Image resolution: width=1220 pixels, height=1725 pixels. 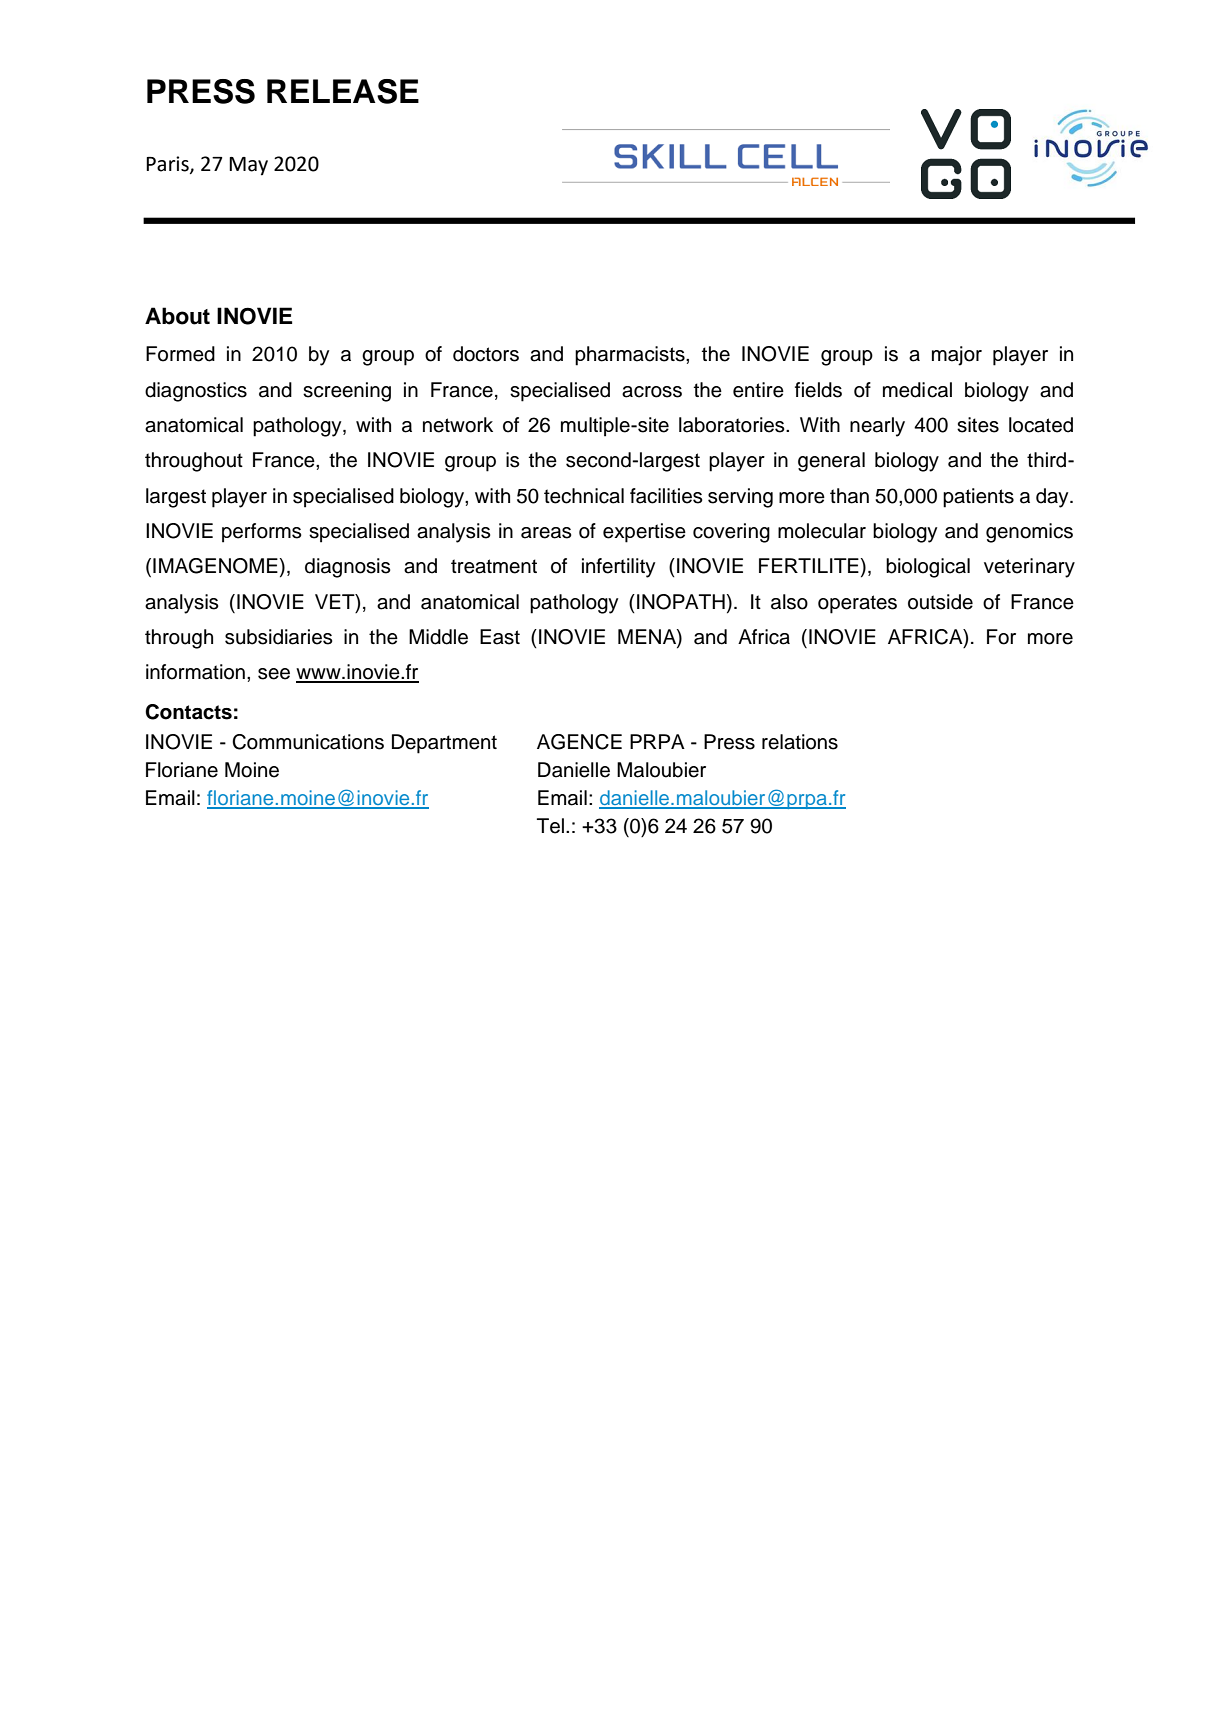 I want to click on Tel, so click(x=550, y=826).
